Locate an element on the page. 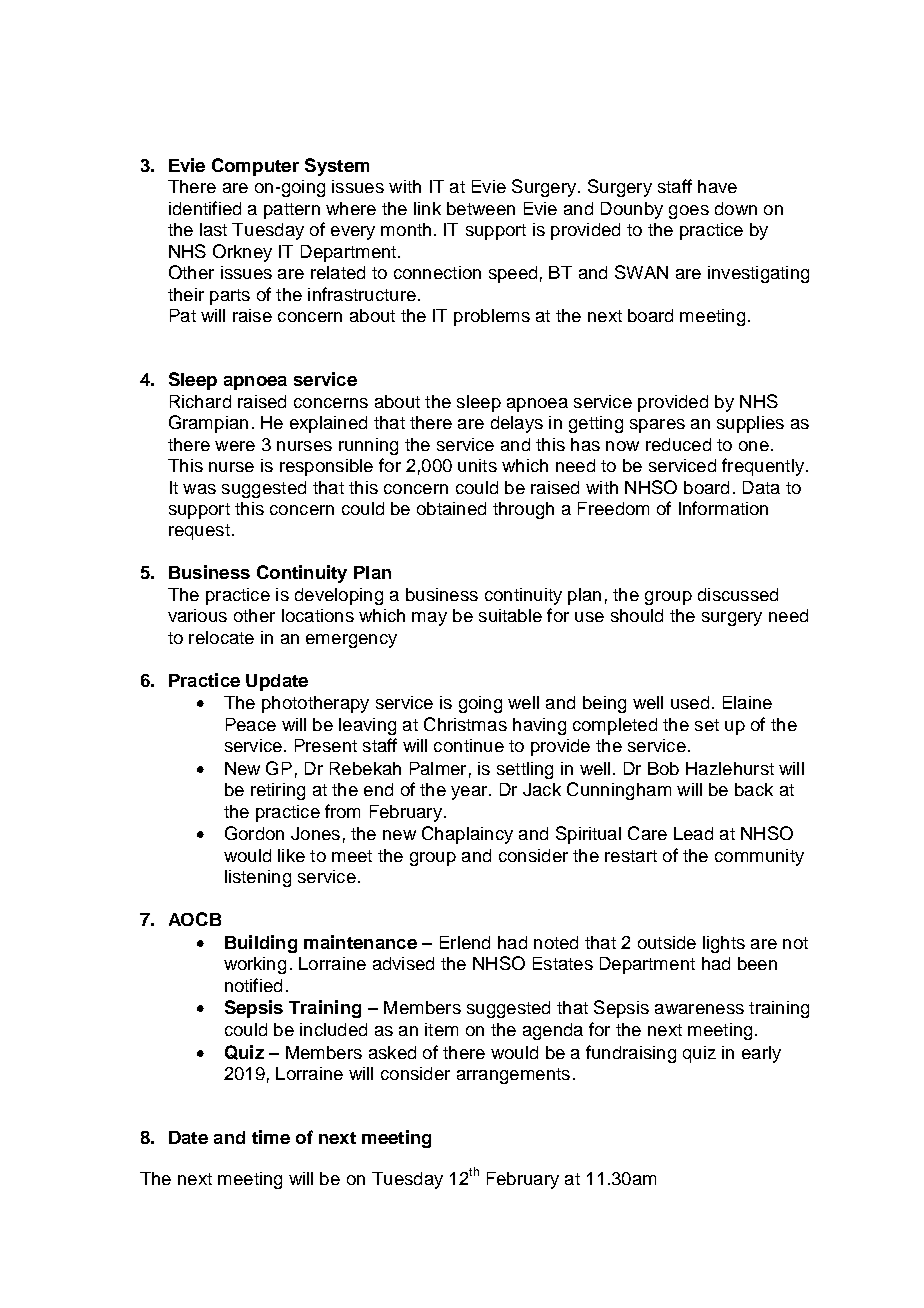 The image size is (924, 1308). Lead is located at coordinates (693, 833).
